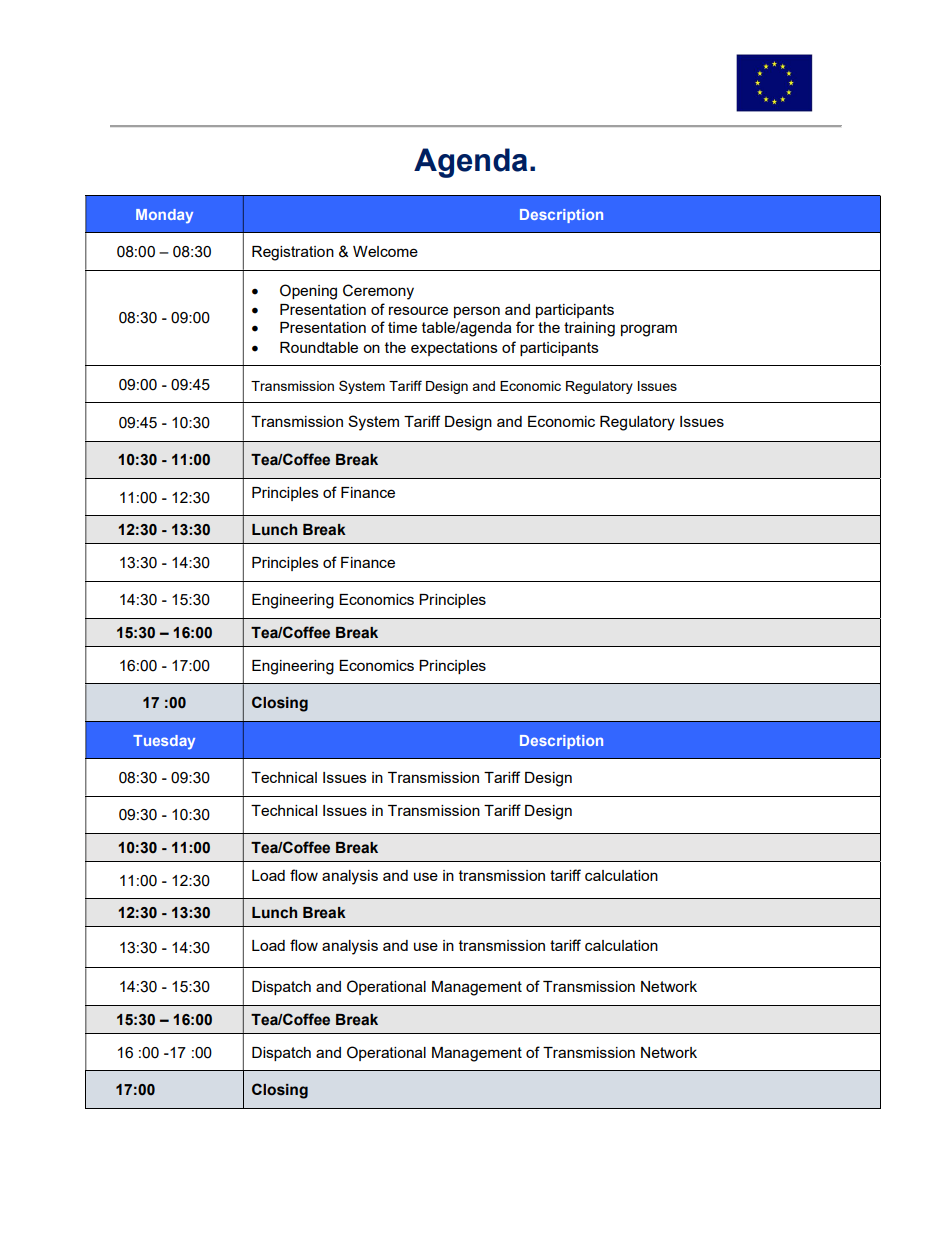 This screenshot has height=1233, width=952. Describe the element at coordinates (385, 251) in the screenshot. I see `Welcome` at that location.
